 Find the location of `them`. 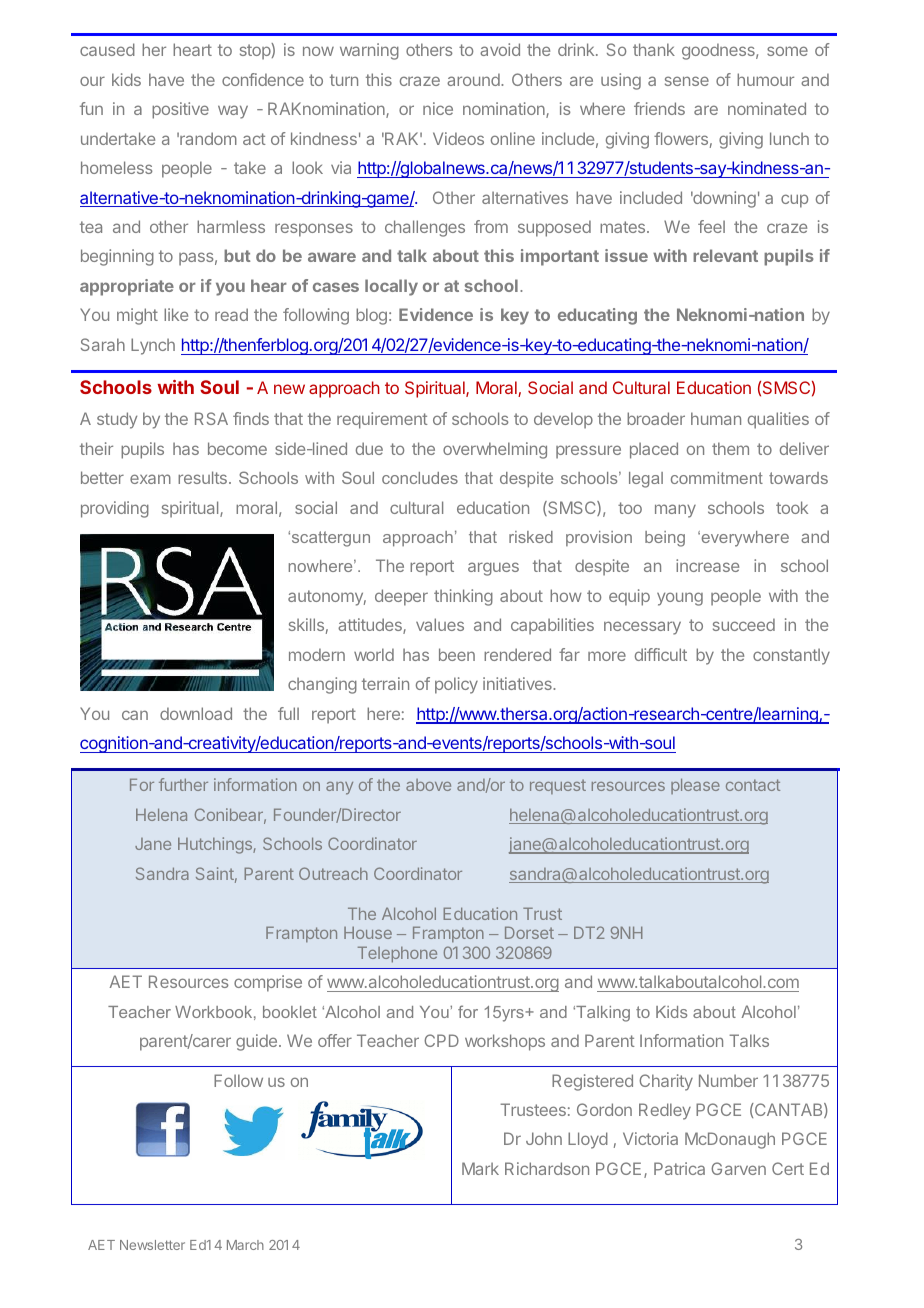

them is located at coordinates (730, 448).
